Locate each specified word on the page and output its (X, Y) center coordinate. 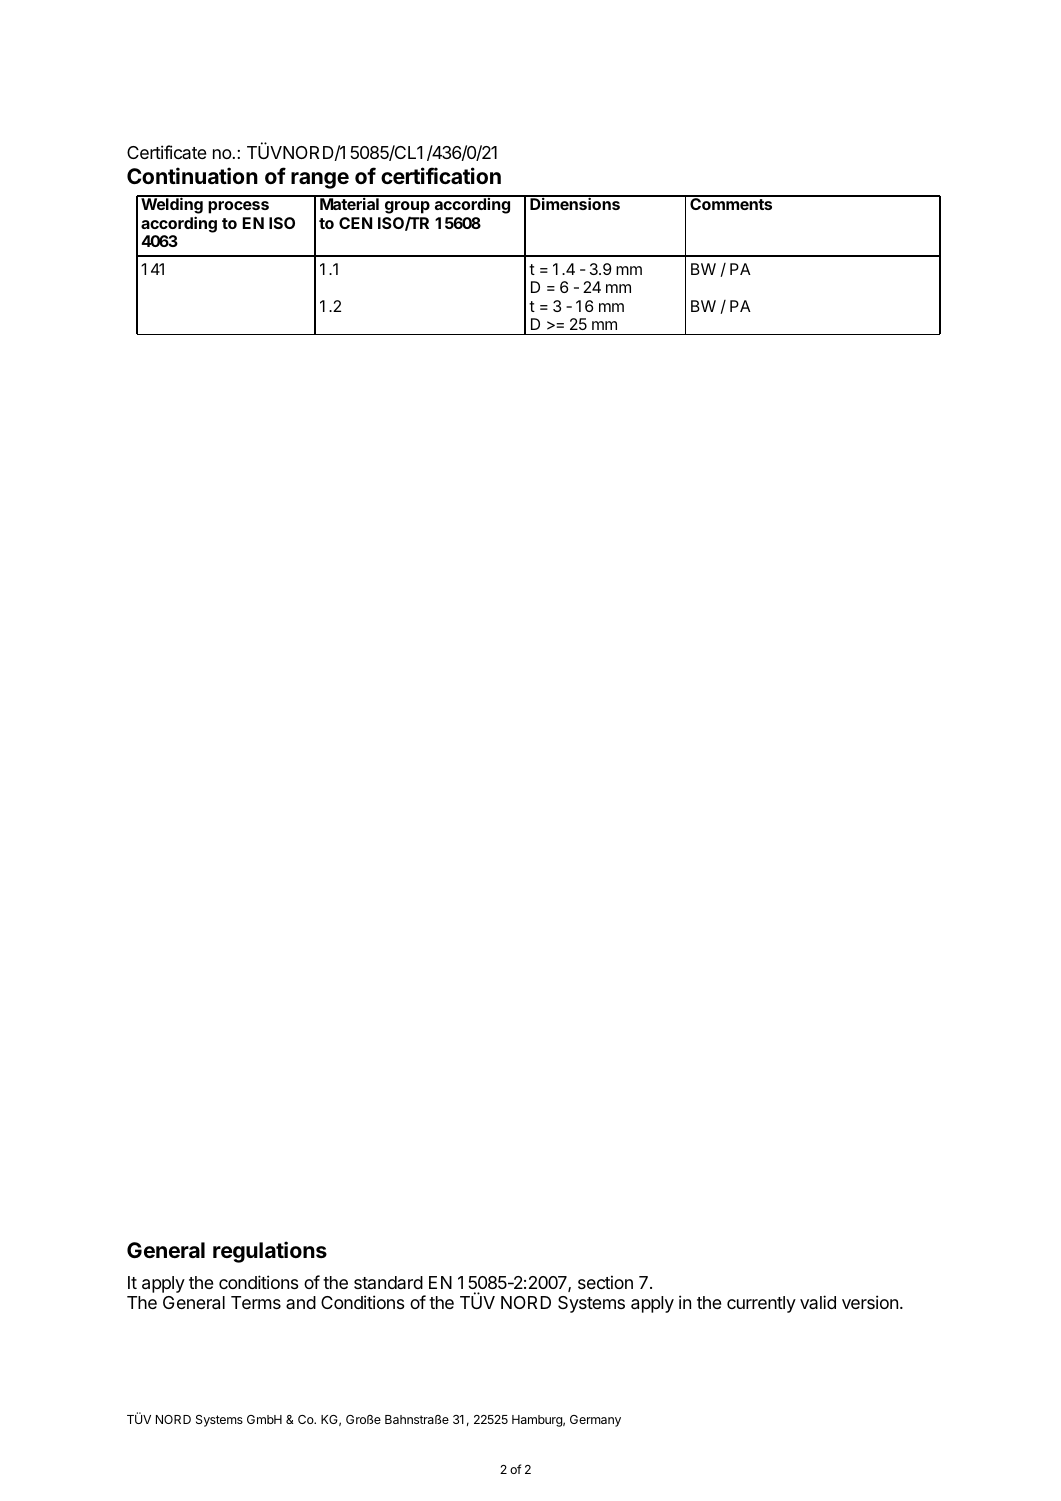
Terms (256, 1302)
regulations (270, 1252)
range (320, 180)
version (870, 1302)
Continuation (192, 175)
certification (441, 175)
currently (761, 1304)
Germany (595, 1421)
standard (388, 1282)
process (238, 207)
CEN (355, 223)
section (605, 1282)
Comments (731, 203)
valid (818, 1302)
